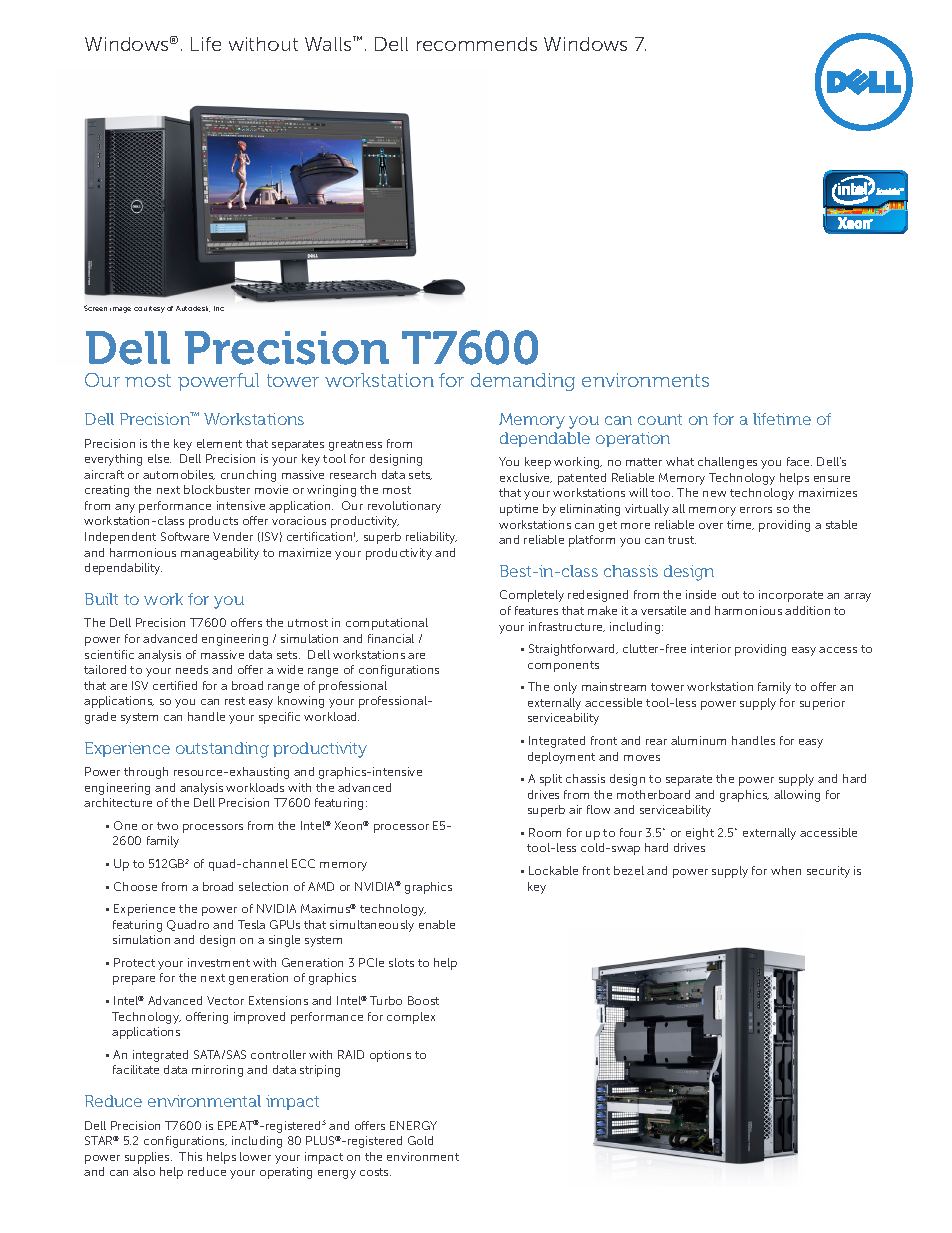 This screenshot has height=1233, width=952. What do you see at coordinates (135, 886) in the screenshot?
I see `Choose` at bounding box center [135, 886].
